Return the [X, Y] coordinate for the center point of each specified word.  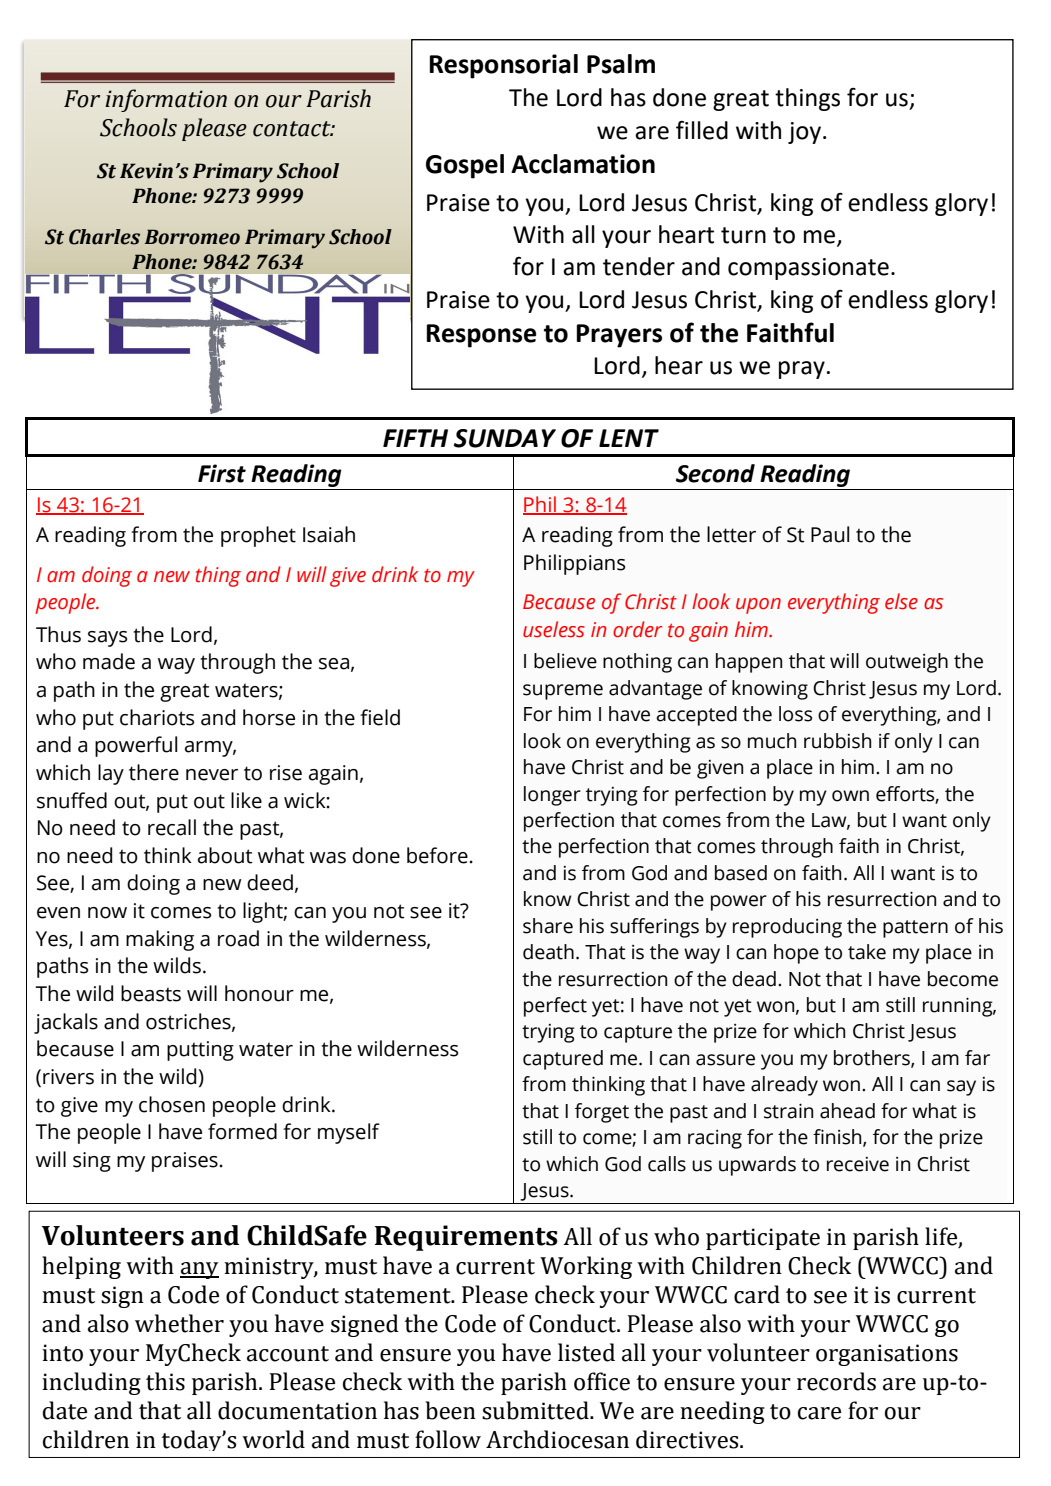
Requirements [466, 1238]
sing [92, 1162]
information [166, 100]
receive [858, 1164]
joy [806, 133]
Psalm [621, 64]
